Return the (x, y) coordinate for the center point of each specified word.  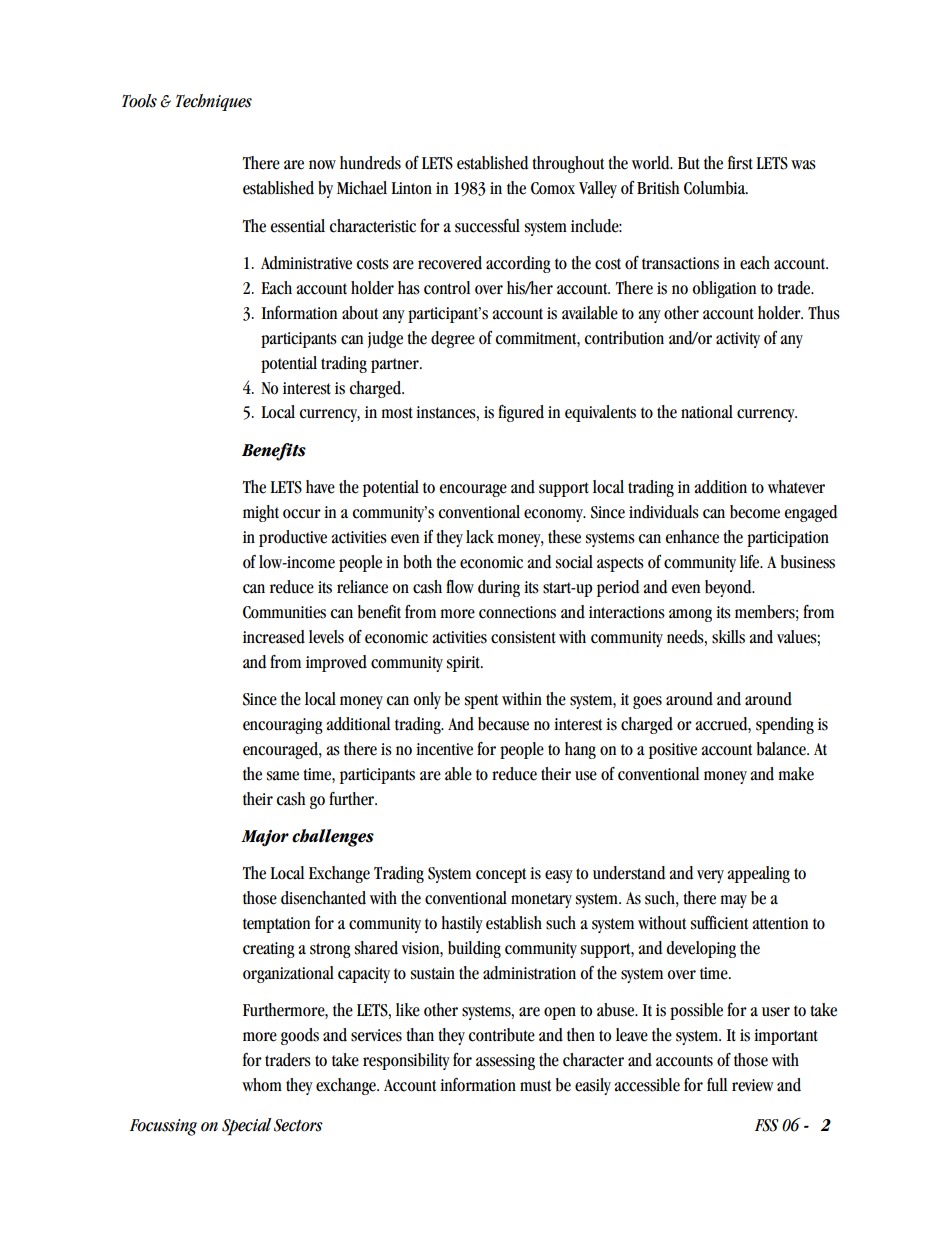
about (360, 313)
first (740, 162)
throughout (568, 164)
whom (262, 1085)
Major (265, 838)
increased (274, 637)
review (752, 1085)
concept (501, 875)
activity (738, 340)
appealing (758, 874)
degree (453, 339)
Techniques (214, 102)
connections (517, 612)
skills (728, 637)
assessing (505, 1062)
